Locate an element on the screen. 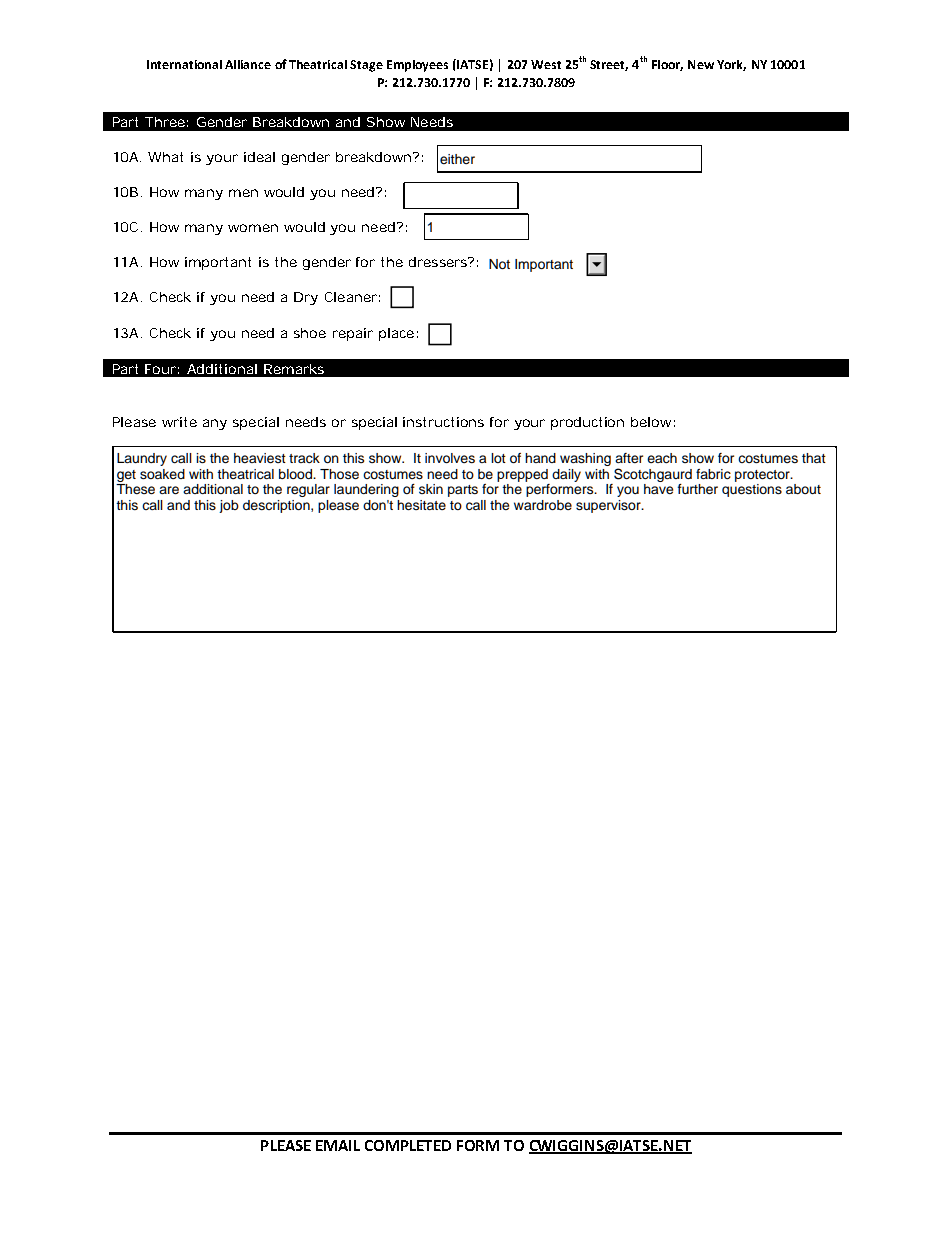 This screenshot has height=1233, width=952. Cleaner is located at coordinates (351, 297).
